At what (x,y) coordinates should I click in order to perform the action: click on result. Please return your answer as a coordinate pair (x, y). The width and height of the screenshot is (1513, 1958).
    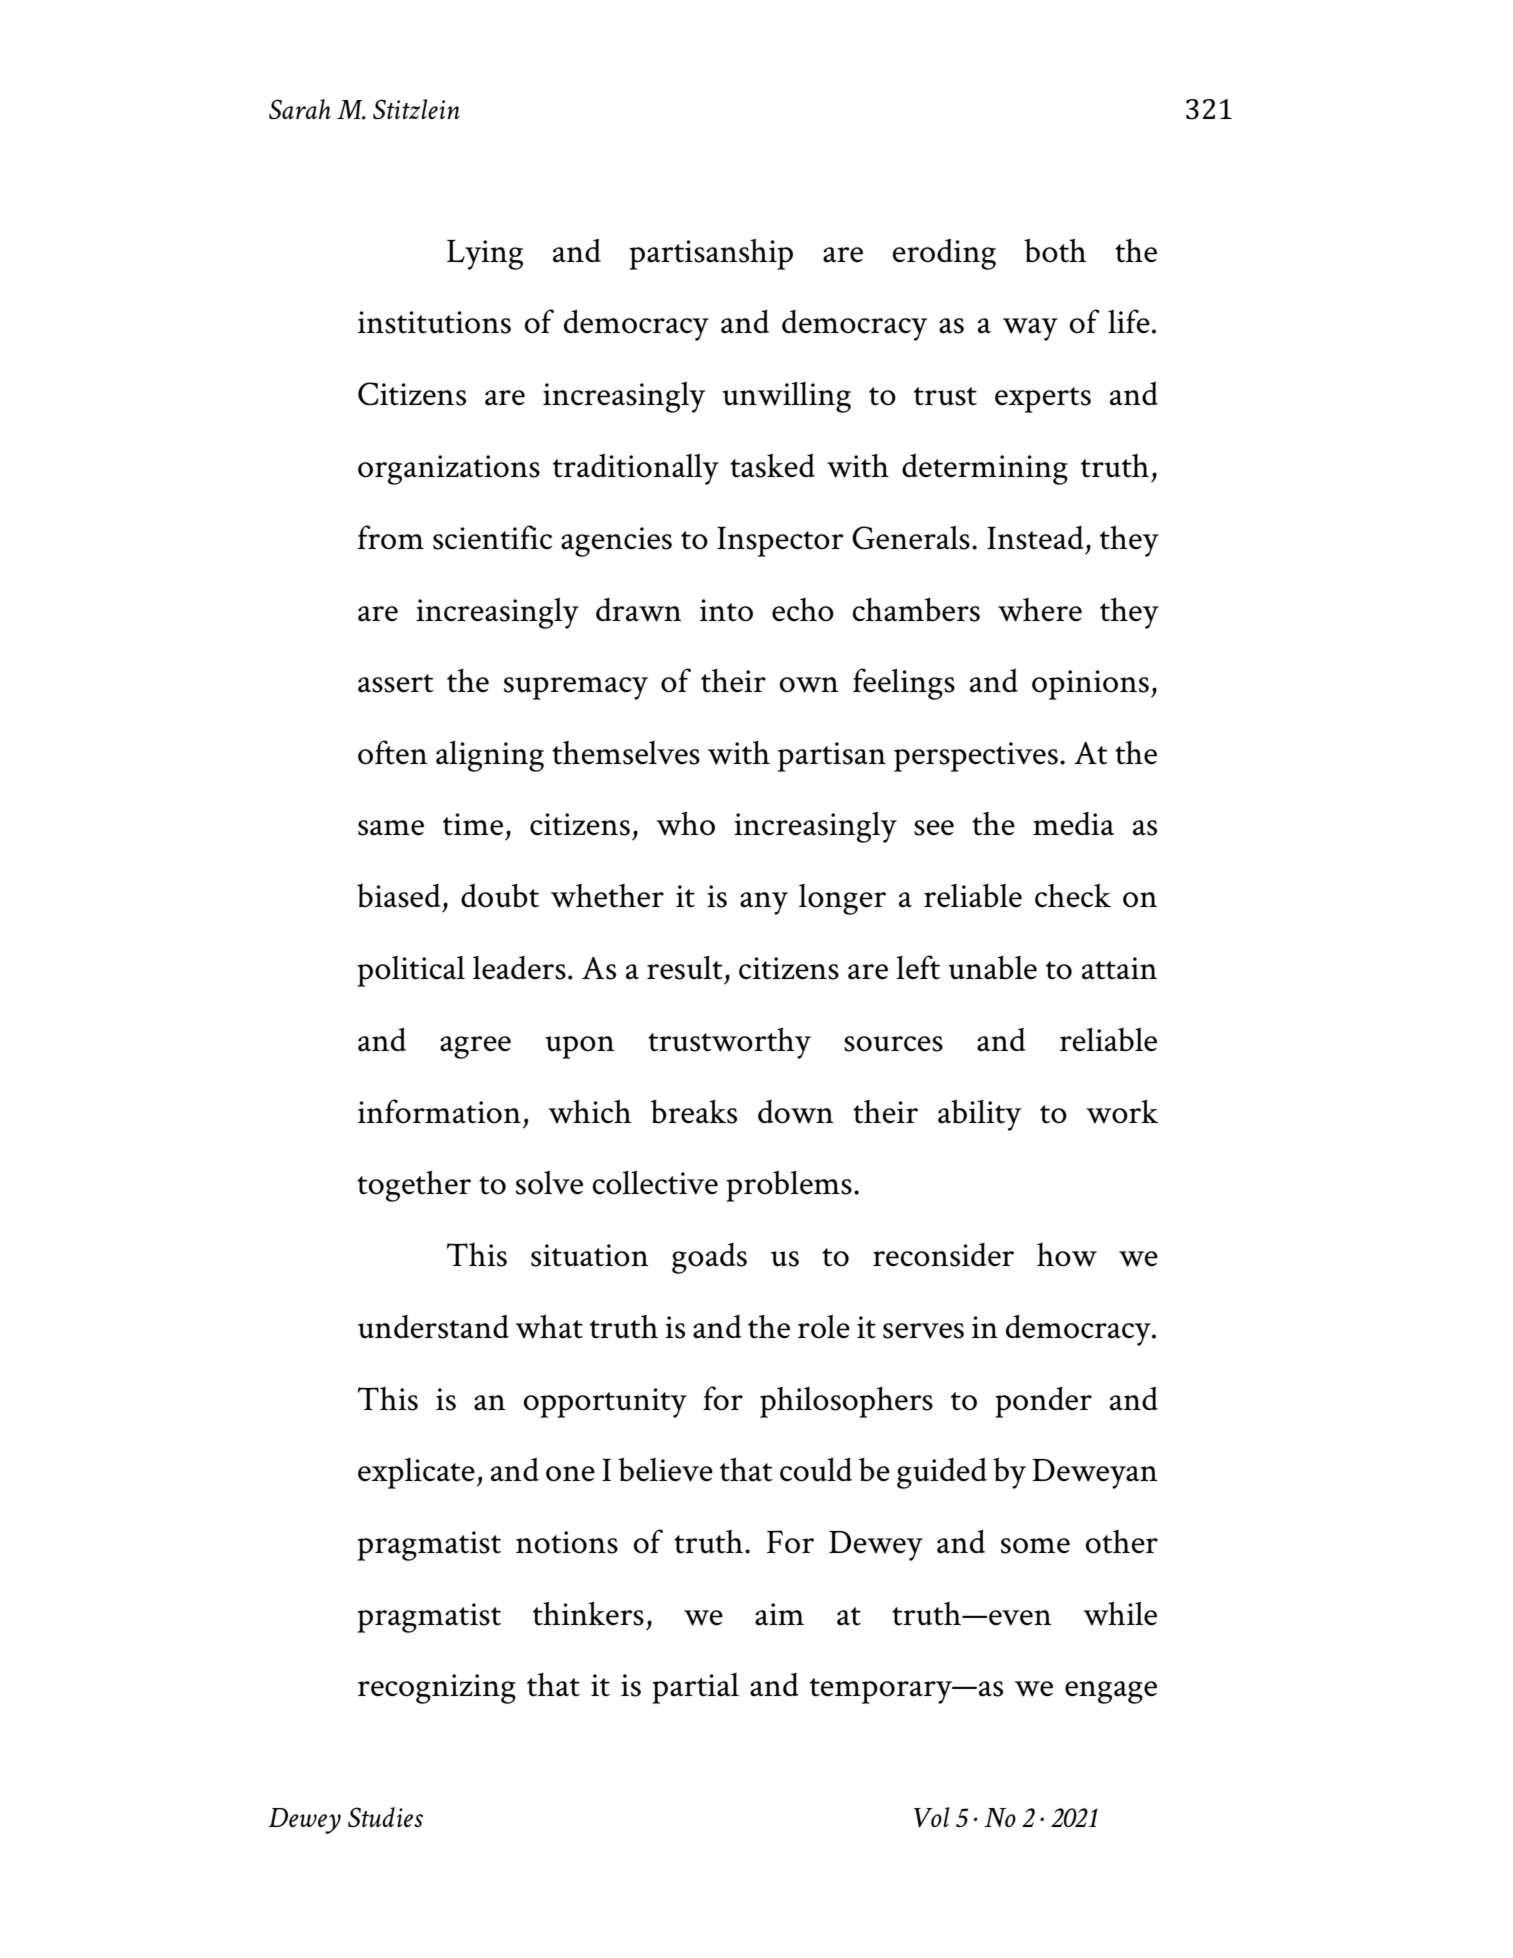
    Looking at the image, I should click on (685, 968).
